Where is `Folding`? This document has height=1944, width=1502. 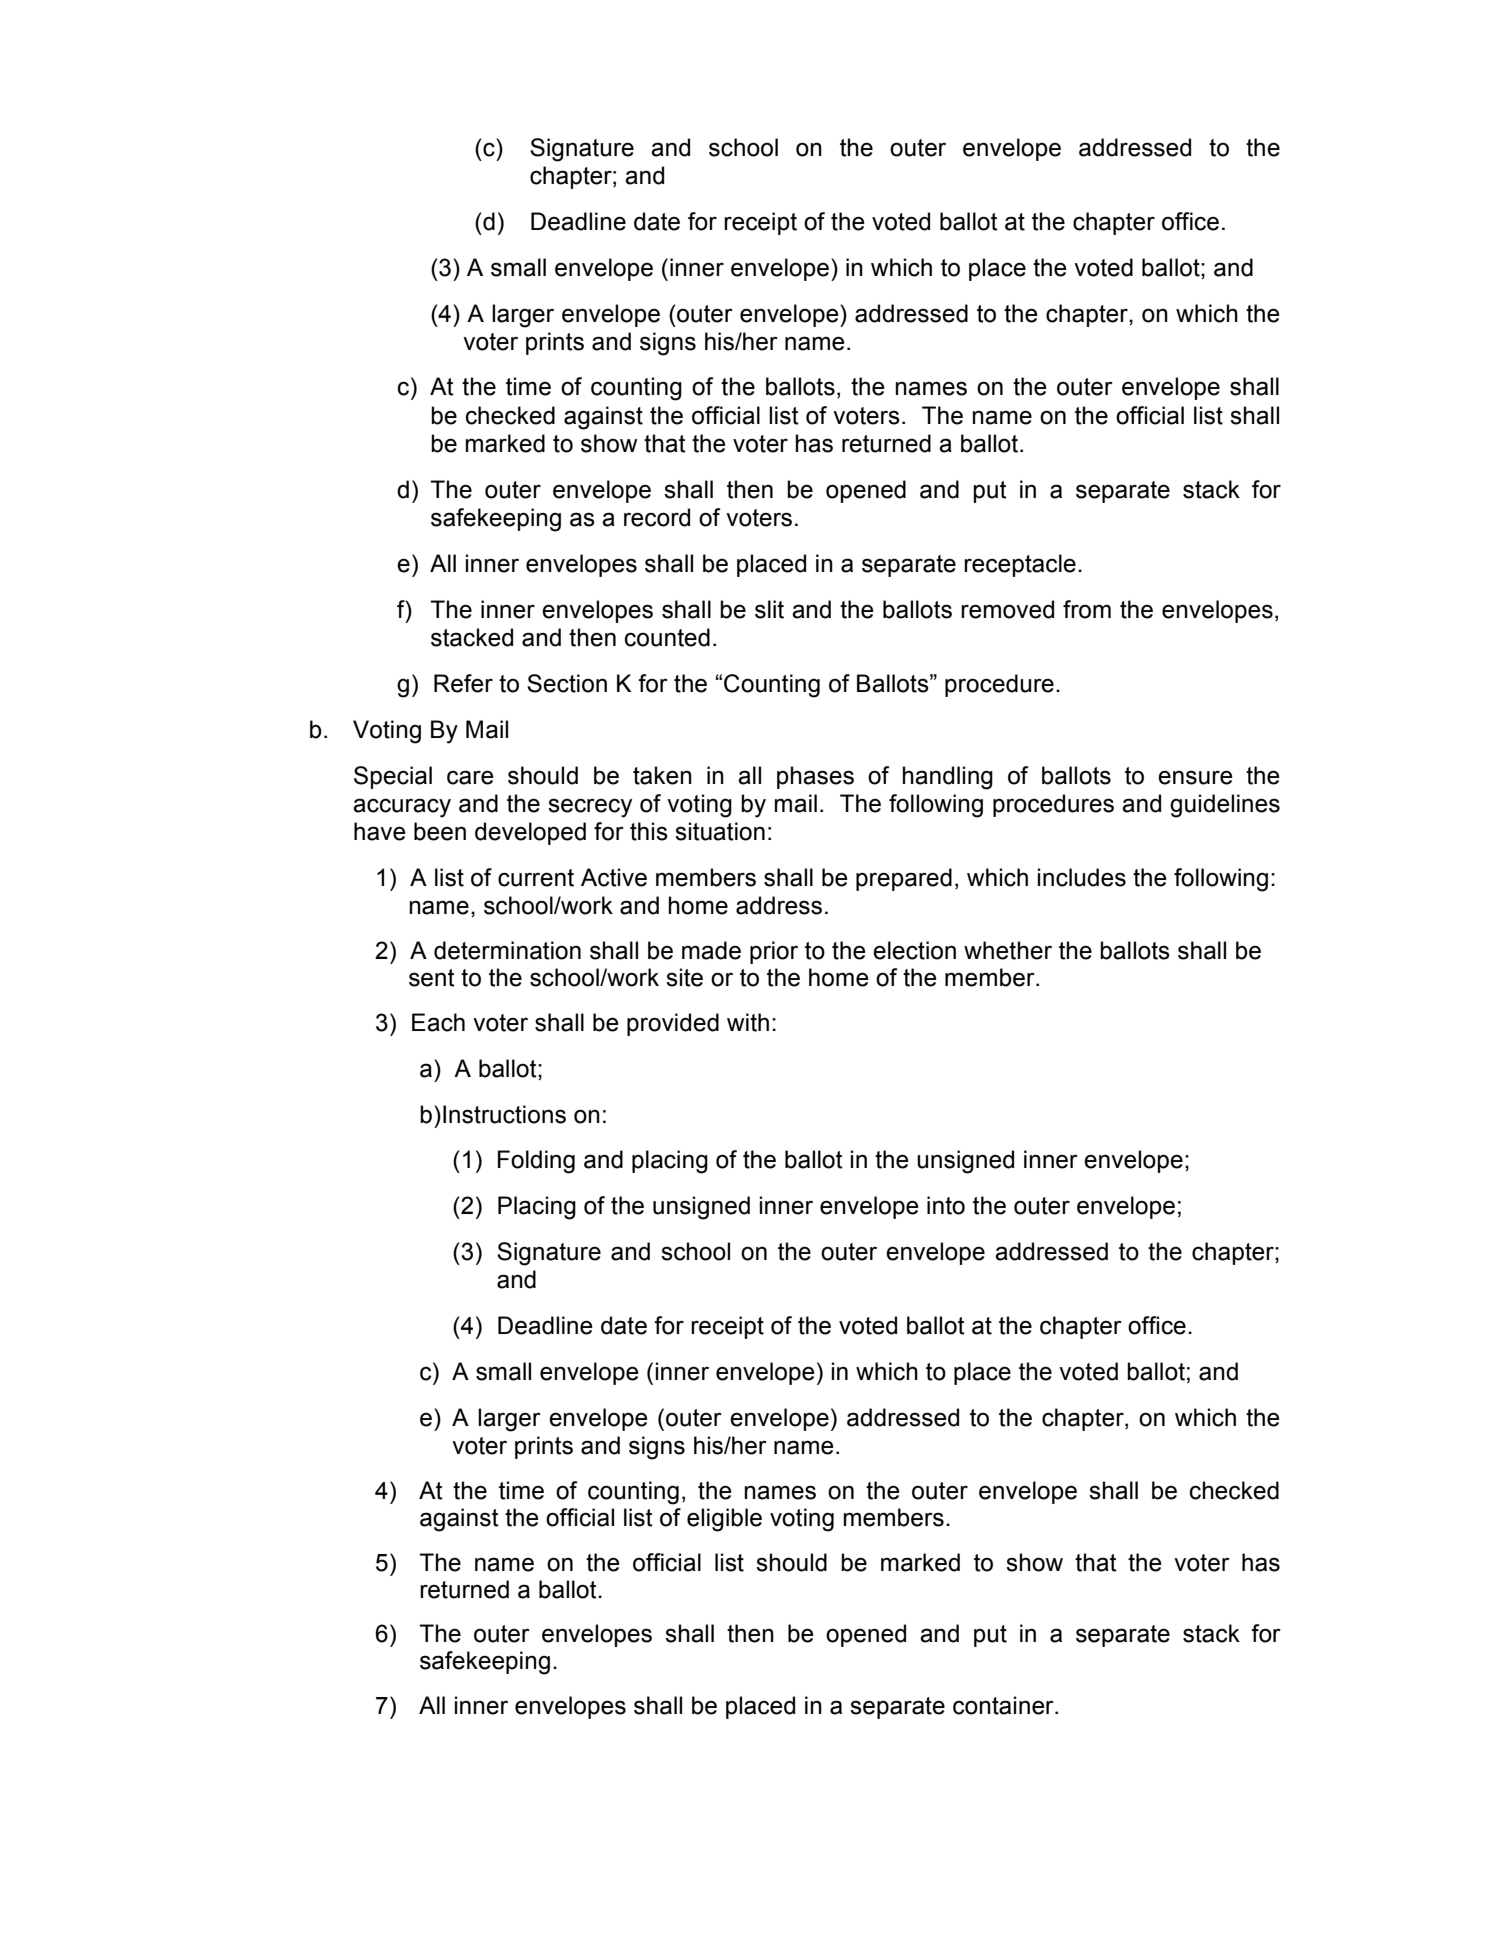 Folding is located at coordinates (536, 1162).
